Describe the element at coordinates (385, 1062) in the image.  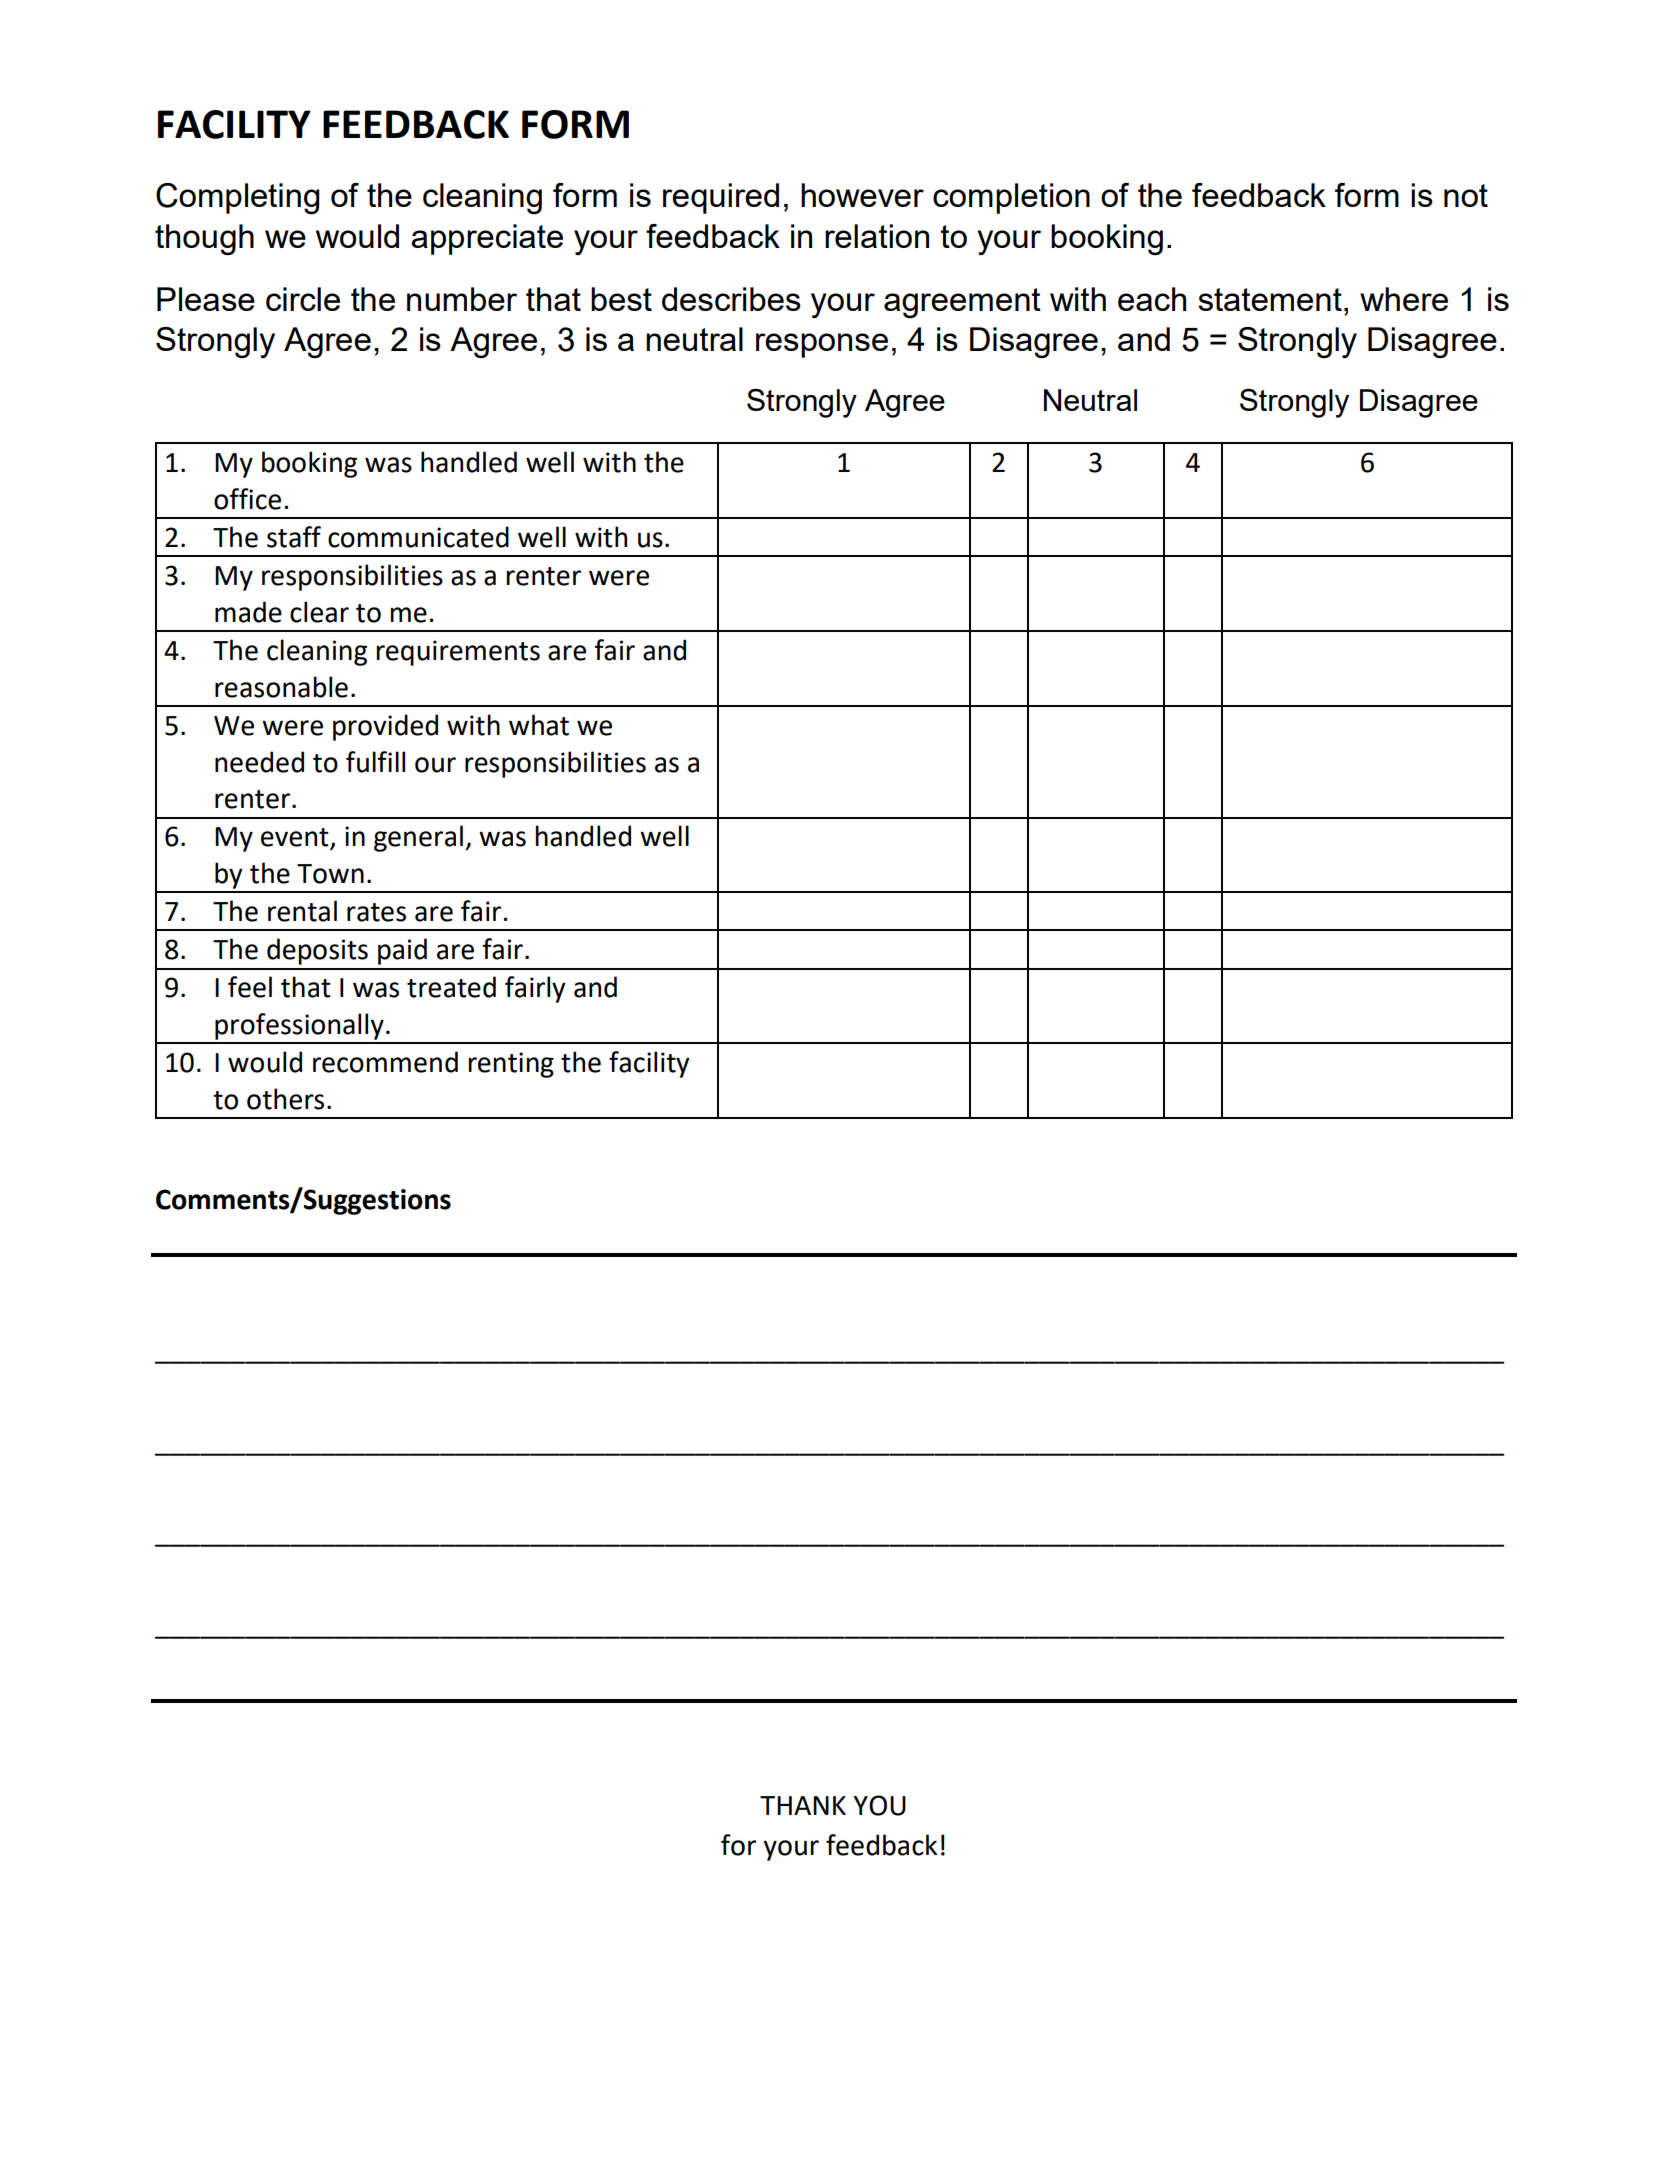
I see `recommend` at that location.
